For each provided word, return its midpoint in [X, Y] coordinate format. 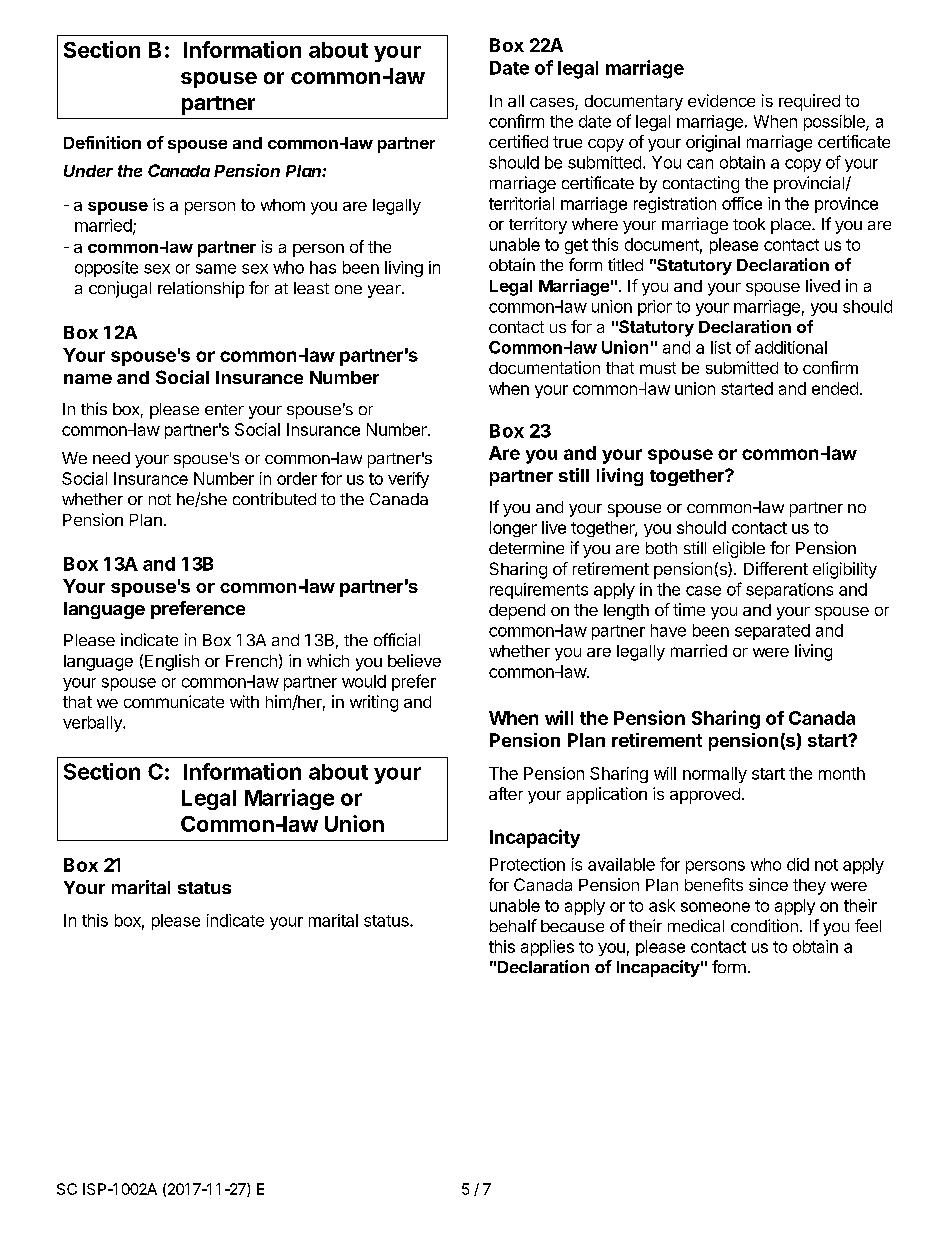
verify [408, 480]
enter [224, 409]
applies [547, 948]
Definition [102, 142]
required [809, 102]
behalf [513, 925]
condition [764, 925]
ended [835, 388]
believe [414, 660]
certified [518, 141]
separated [772, 632]
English [172, 662]
